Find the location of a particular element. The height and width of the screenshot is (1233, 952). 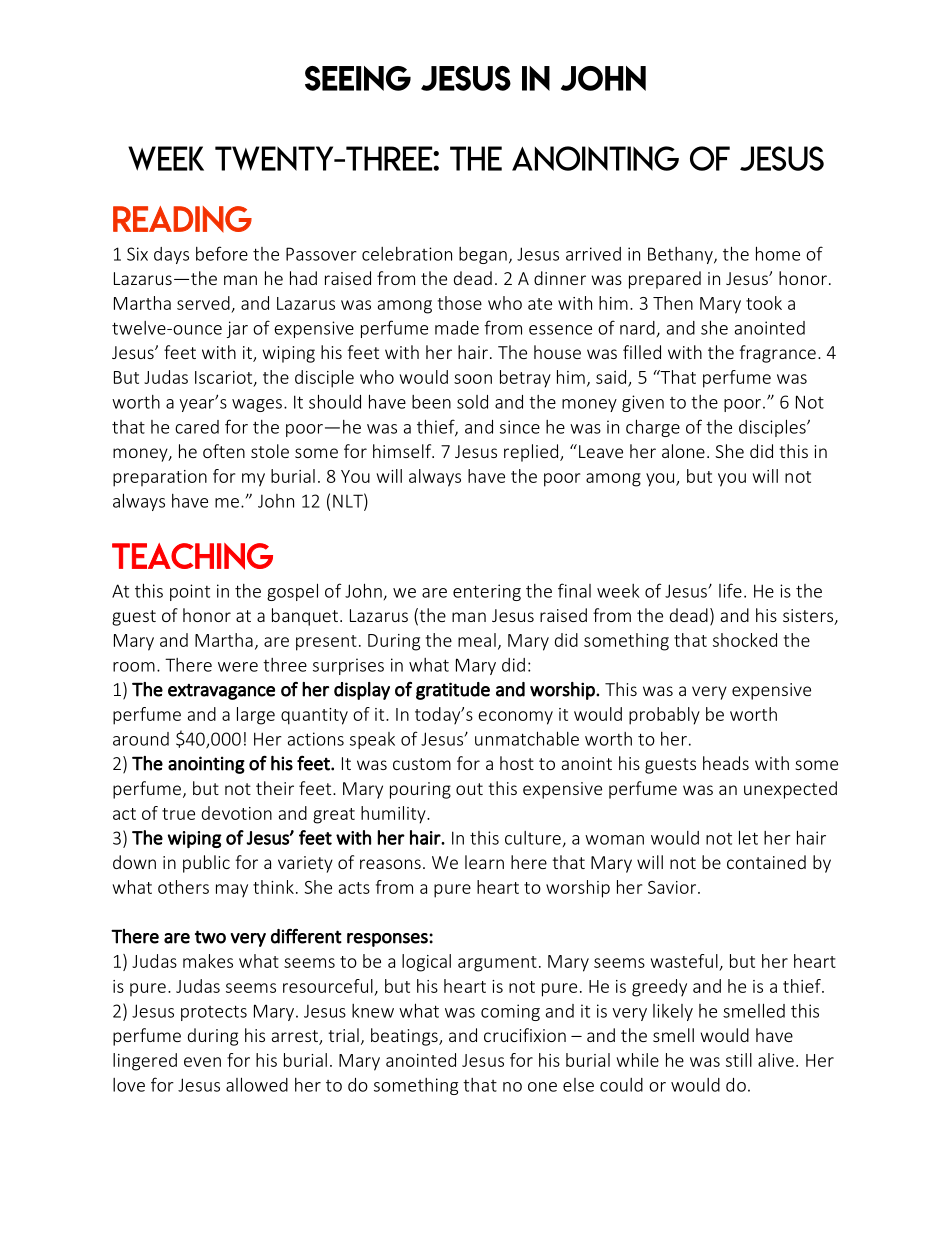

Bethany is located at coordinates (681, 255).
